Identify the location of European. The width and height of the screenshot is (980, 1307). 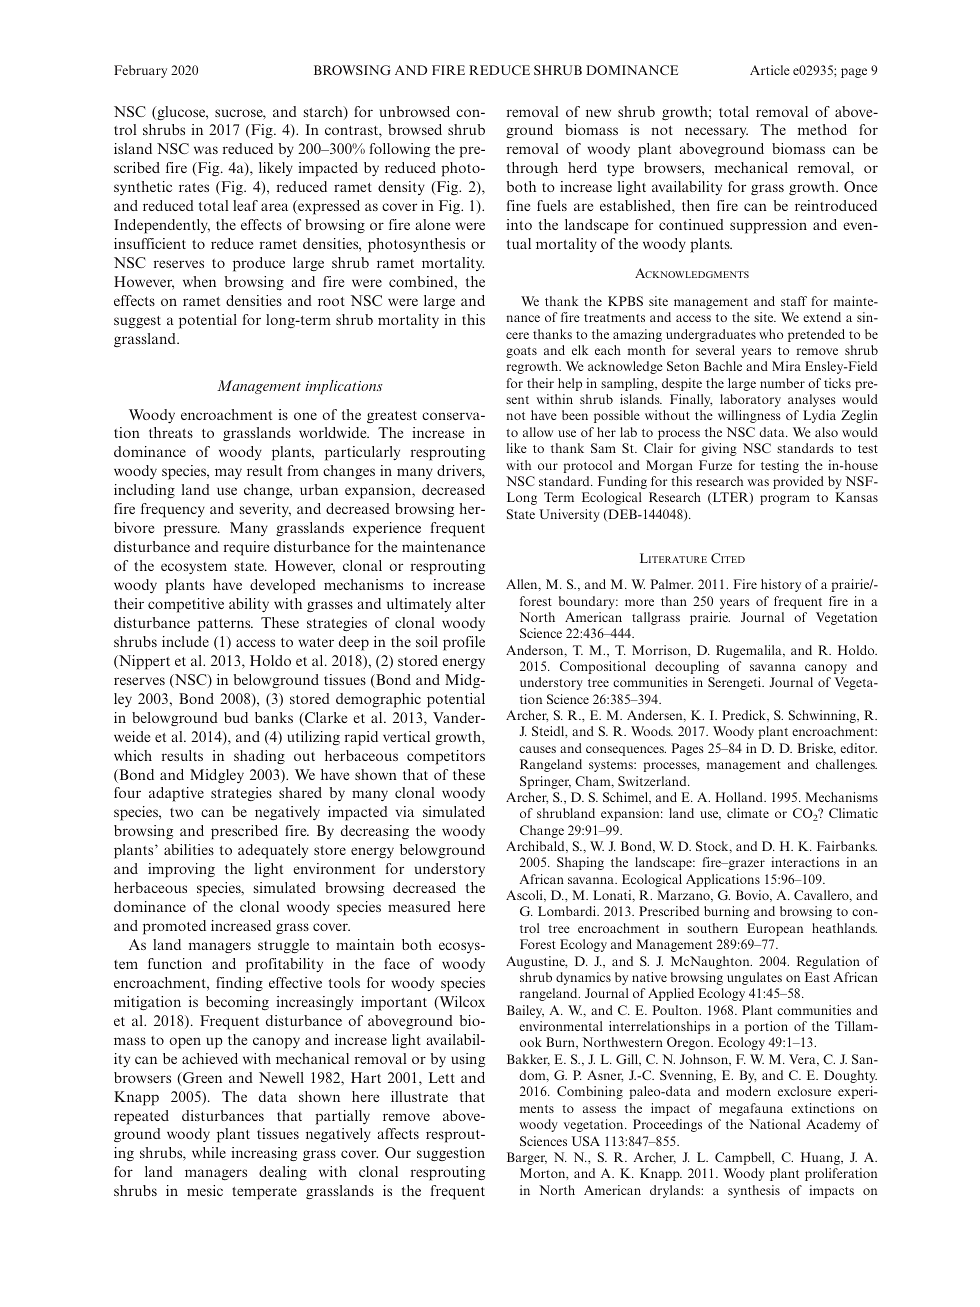
(775, 929).
